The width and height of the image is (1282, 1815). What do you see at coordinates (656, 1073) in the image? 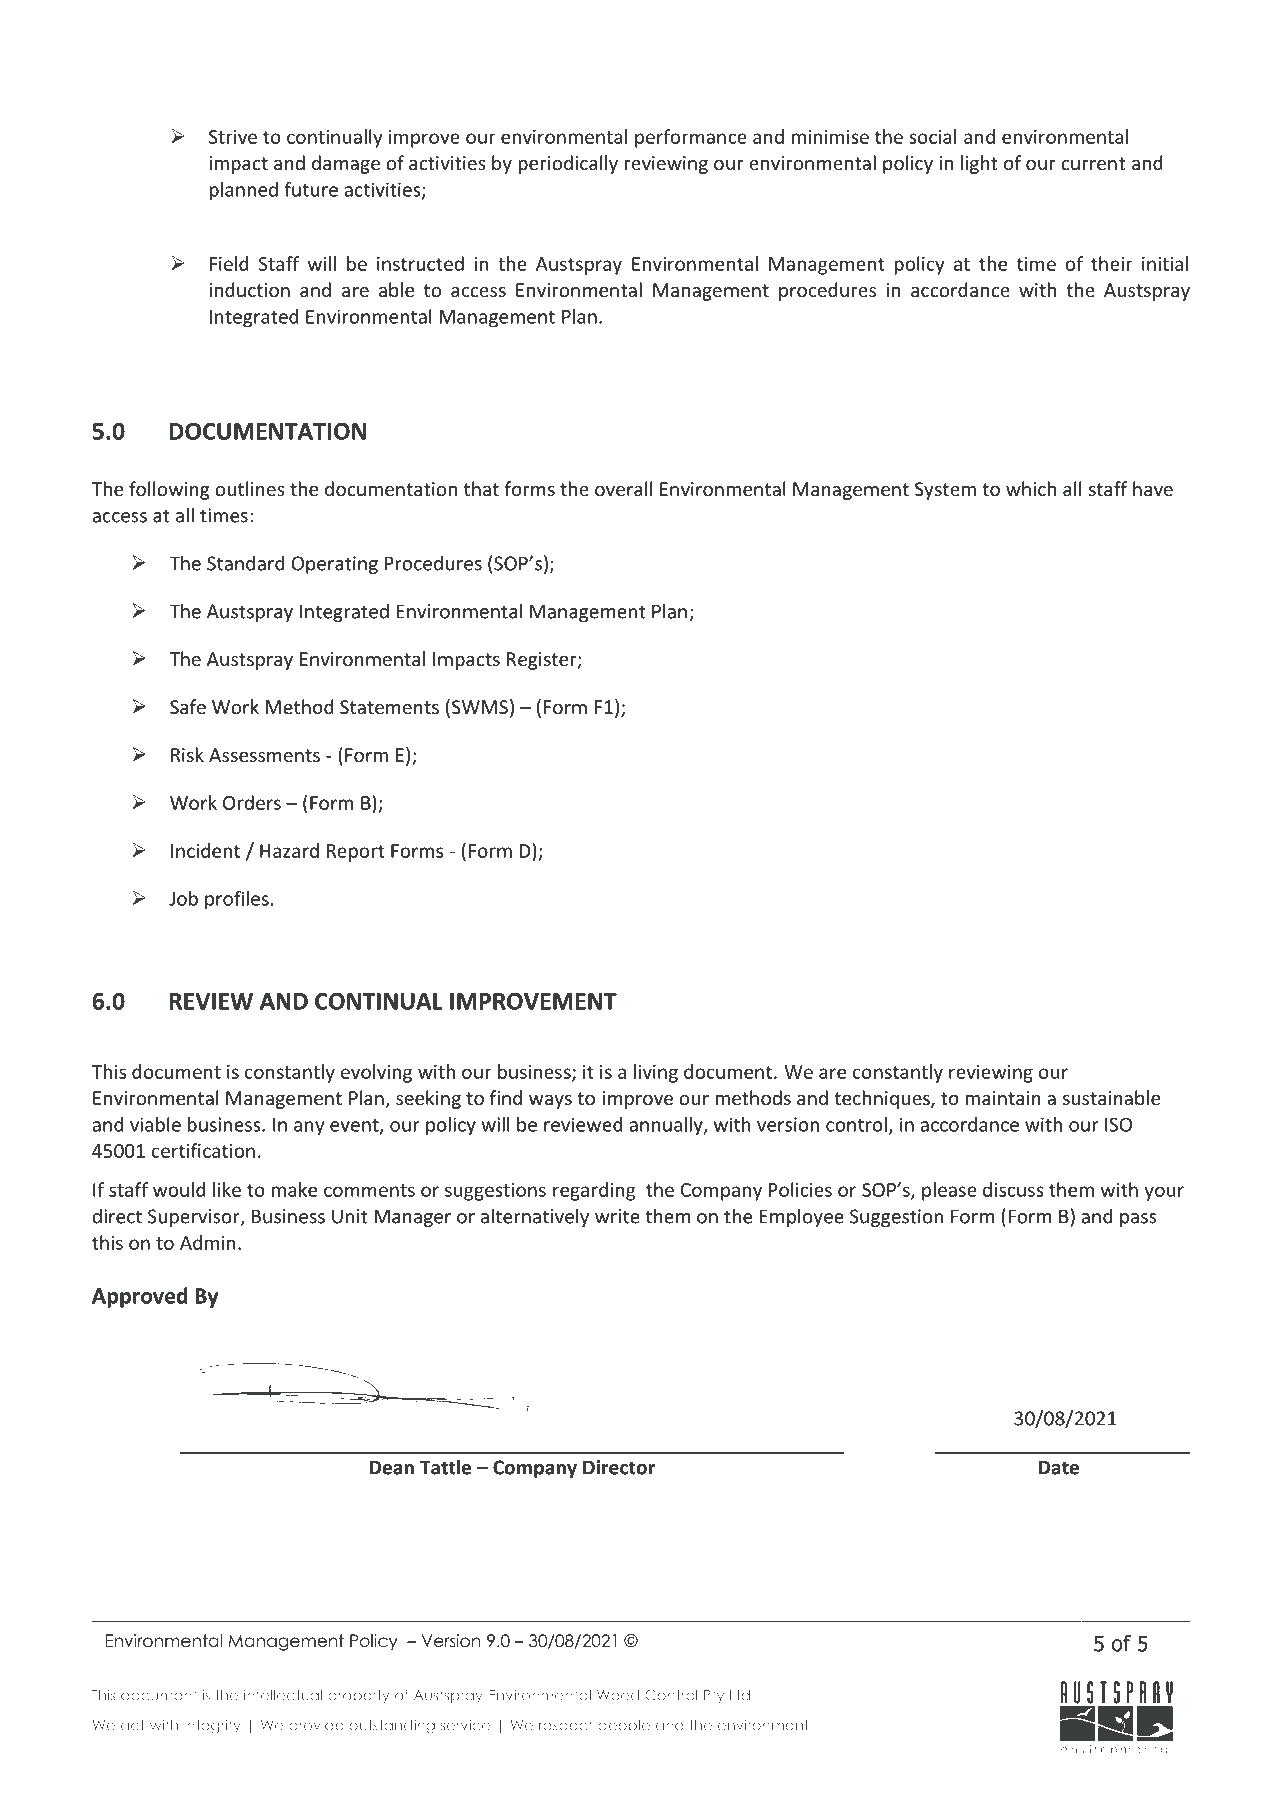
I see `living` at bounding box center [656, 1073].
